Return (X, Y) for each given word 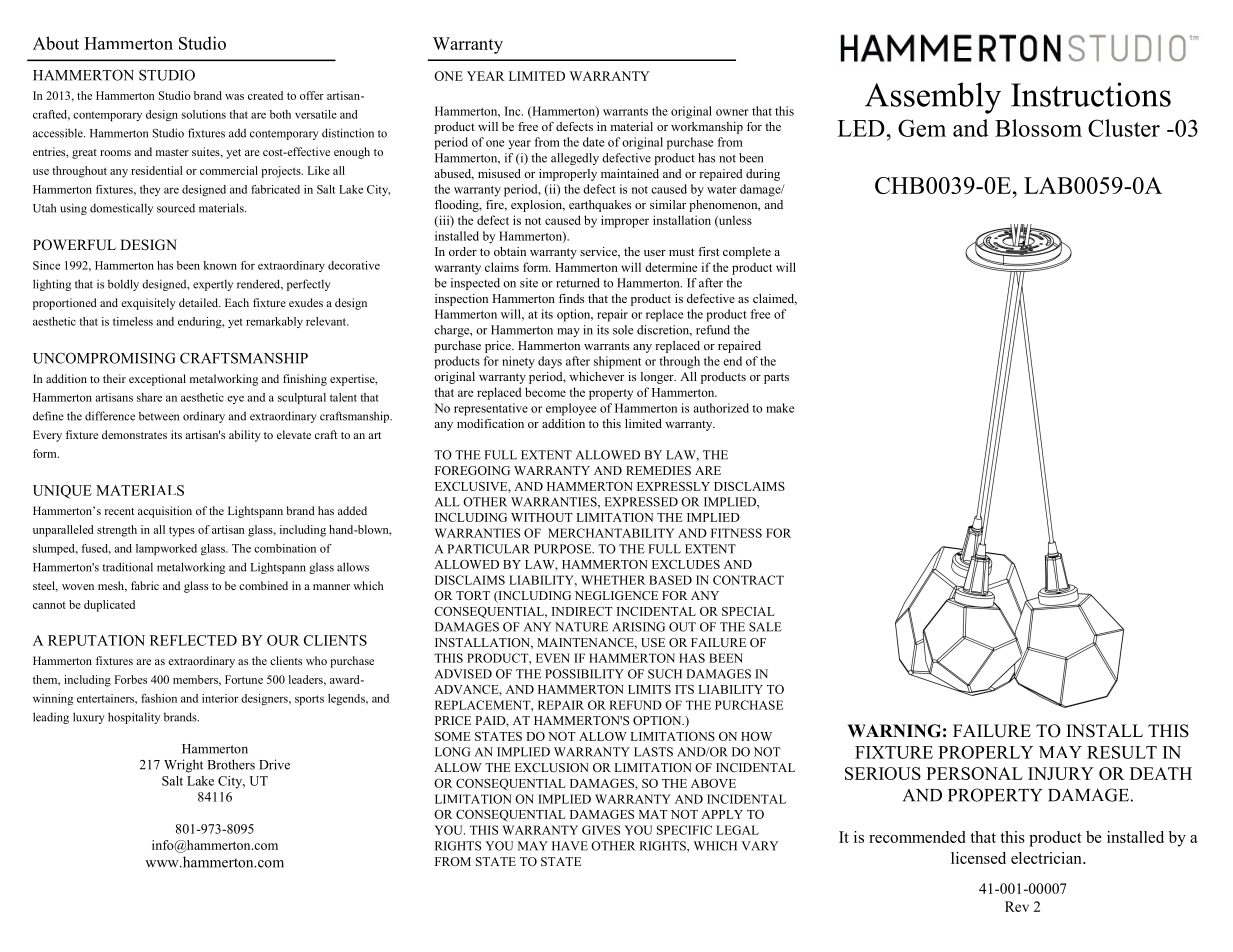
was (234, 97)
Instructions (1091, 94)
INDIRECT (582, 611)
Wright (183, 766)
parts (776, 378)
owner (732, 112)
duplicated (109, 606)
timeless (133, 321)
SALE (765, 627)
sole (623, 330)
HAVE (570, 846)
